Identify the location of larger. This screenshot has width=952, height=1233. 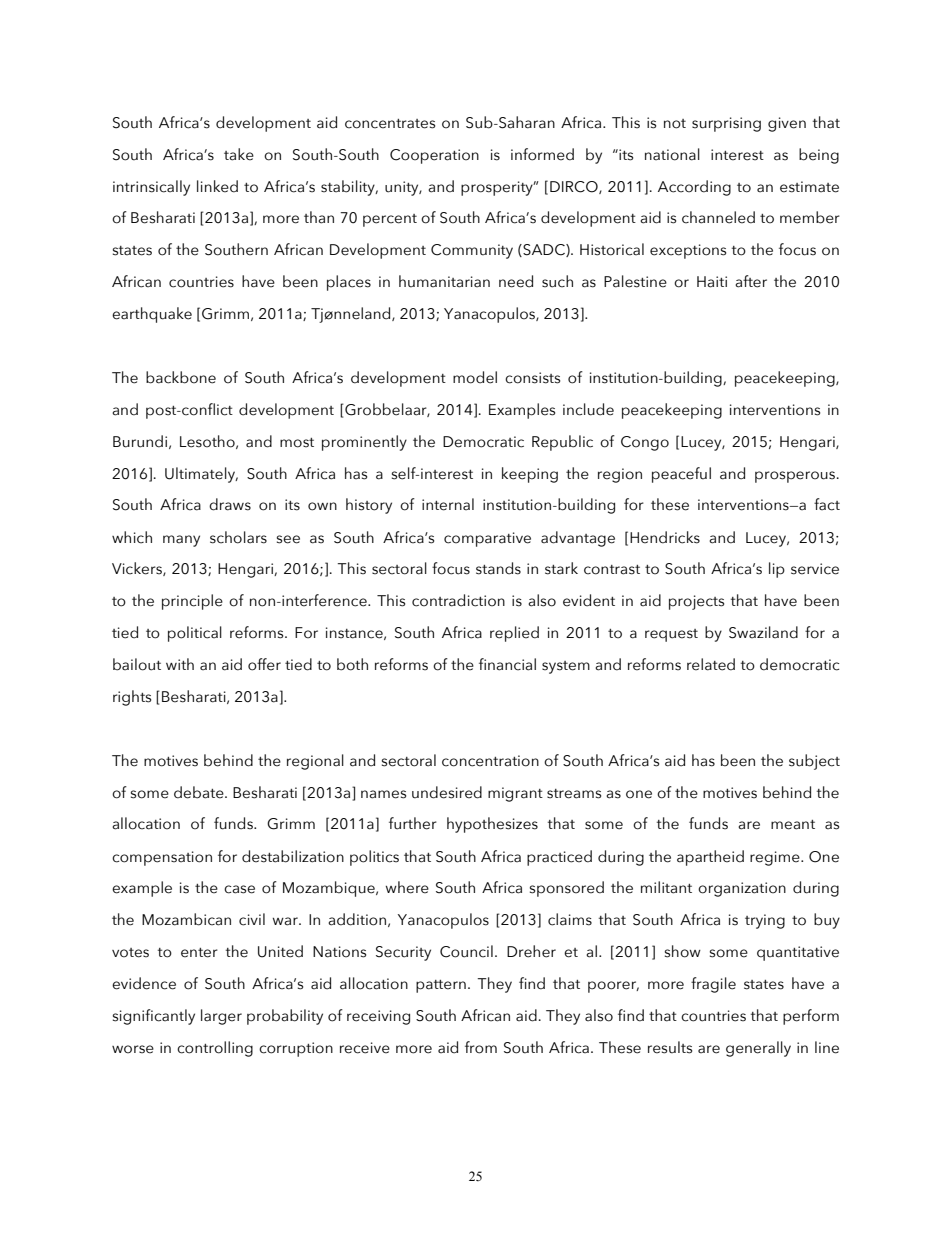
(221, 1017).
